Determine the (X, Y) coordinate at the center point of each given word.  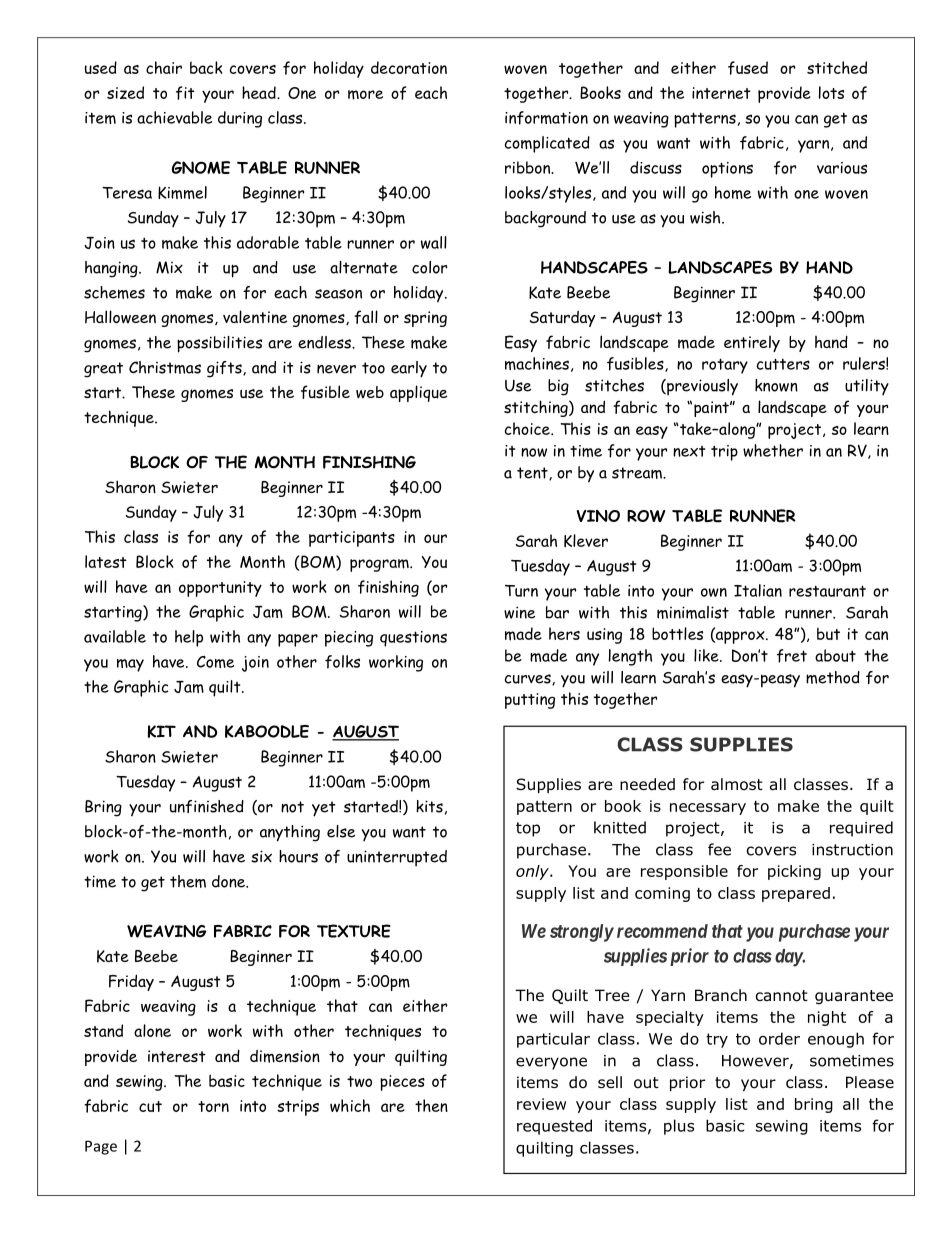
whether (773, 450)
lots (831, 92)
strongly (582, 933)
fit (185, 93)
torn (213, 1106)
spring (425, 319)
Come (215, 662)
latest (106, 561)
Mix (169, 267)
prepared (796, 894)
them (188, 881)
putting (530, 701)
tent (533, 473)
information (546, 118)
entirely (752, 343)
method (833, 677)
